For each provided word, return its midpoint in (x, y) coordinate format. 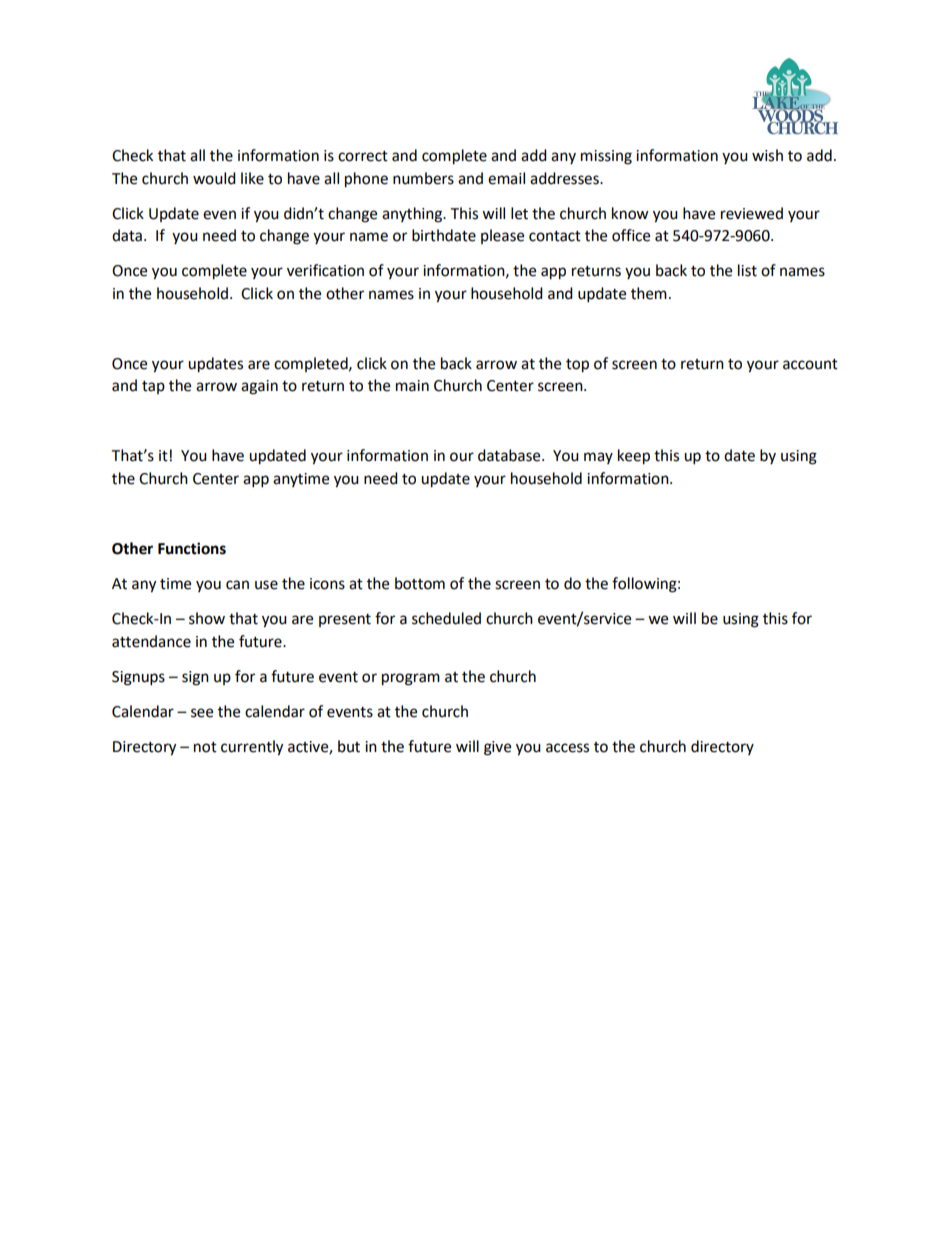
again (259, 387)
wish (767, 155)
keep (634, 457)
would (214, 178)
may (598, 458)
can (237, 585)
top (577, 366)
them (649, 293)
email (506, 178)
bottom (420, 583)
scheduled (446, 618)
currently (252, 748)
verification (325, 270)
